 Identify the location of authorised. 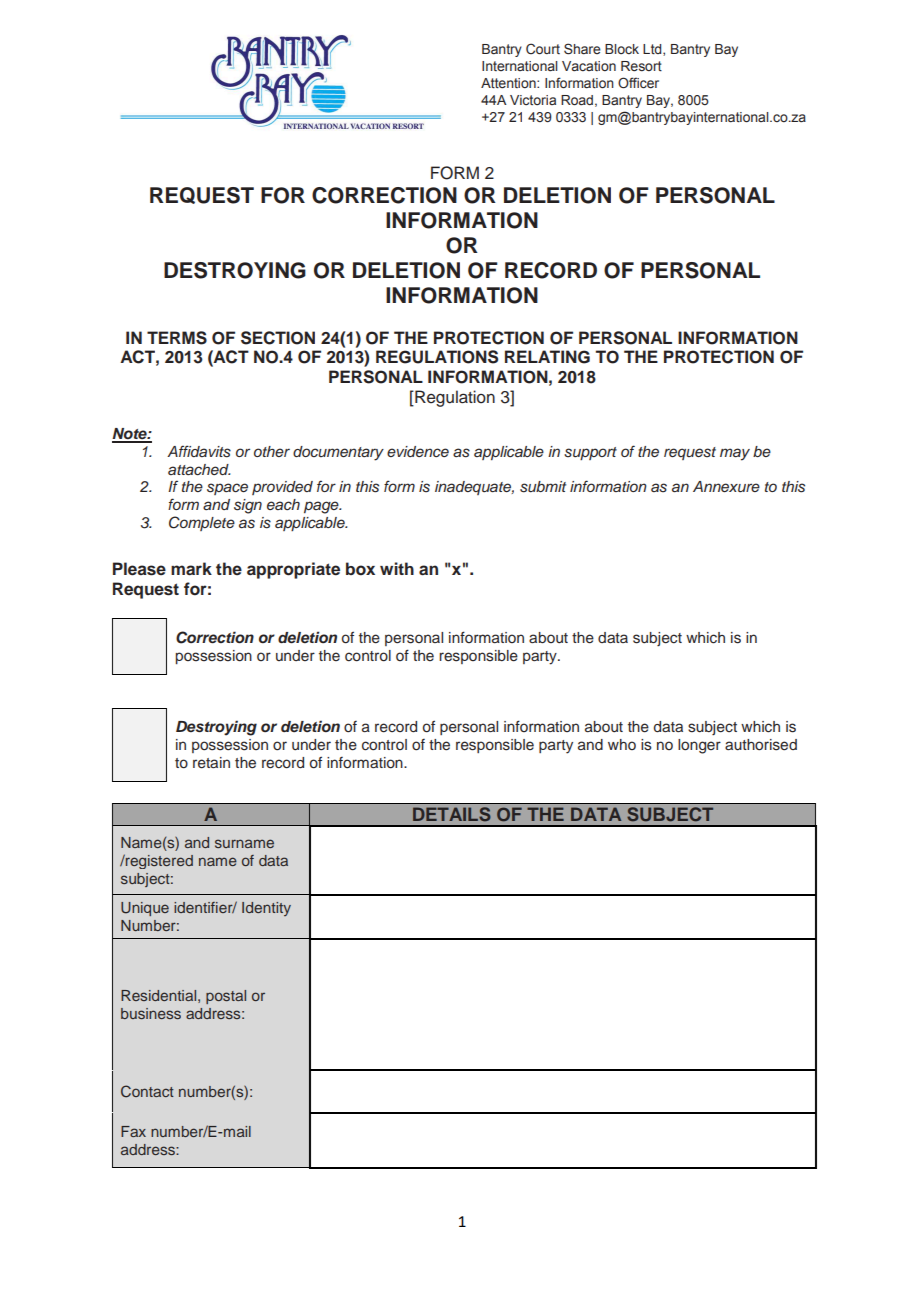
(761, 745).
